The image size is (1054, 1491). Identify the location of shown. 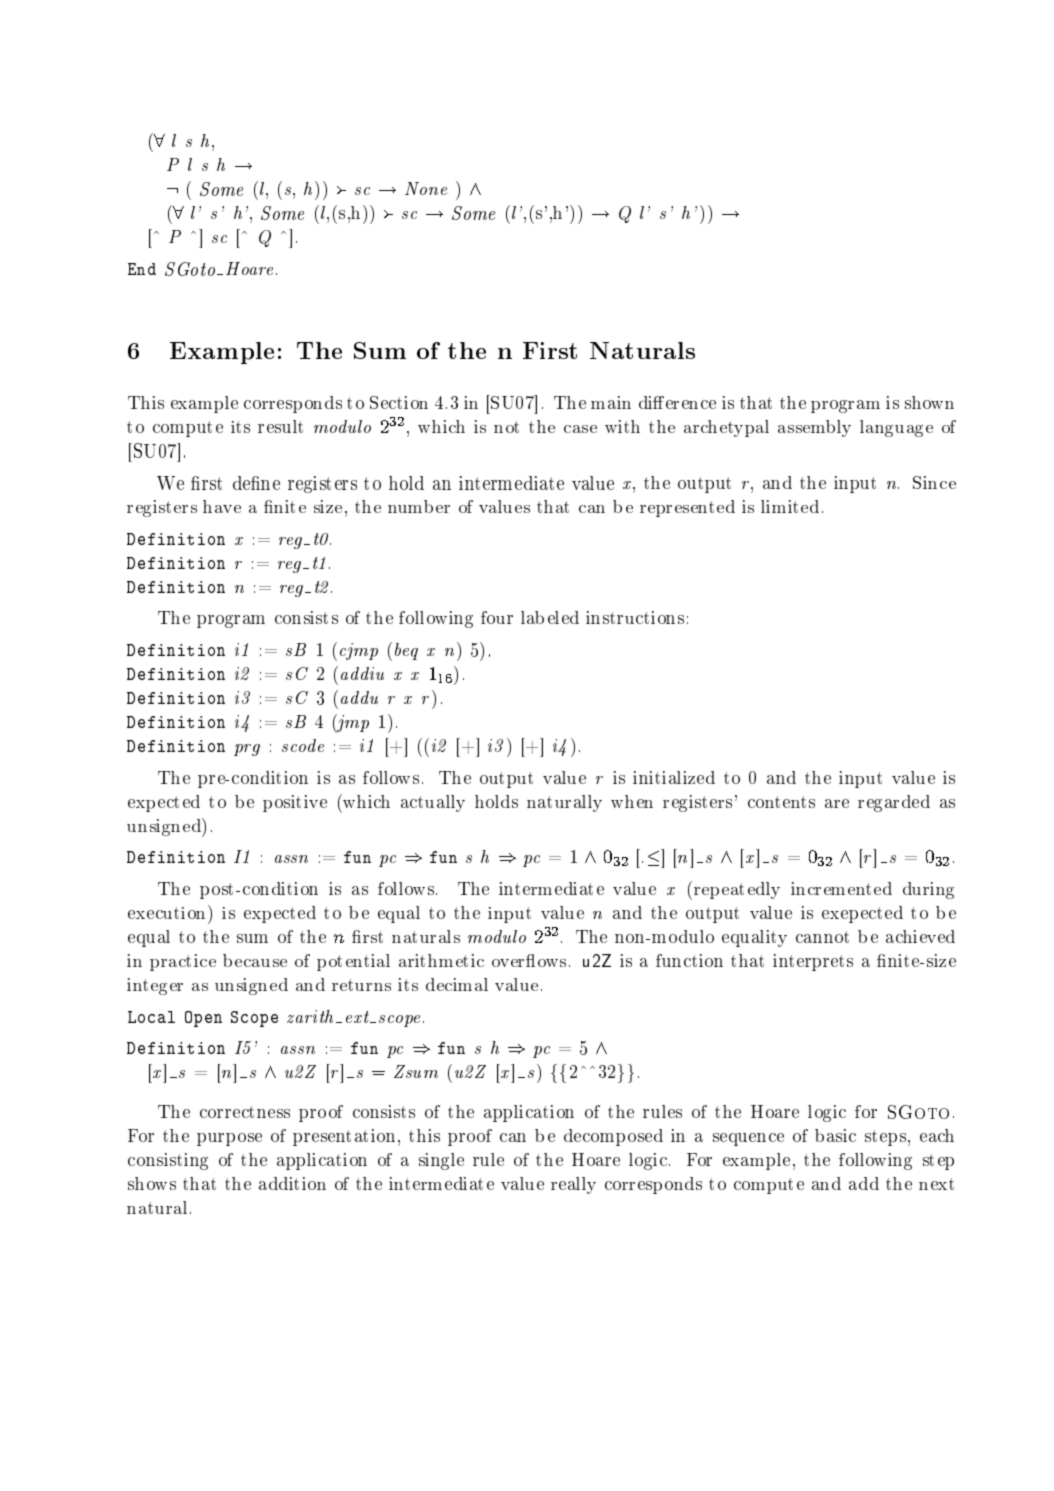
(929, 402).
